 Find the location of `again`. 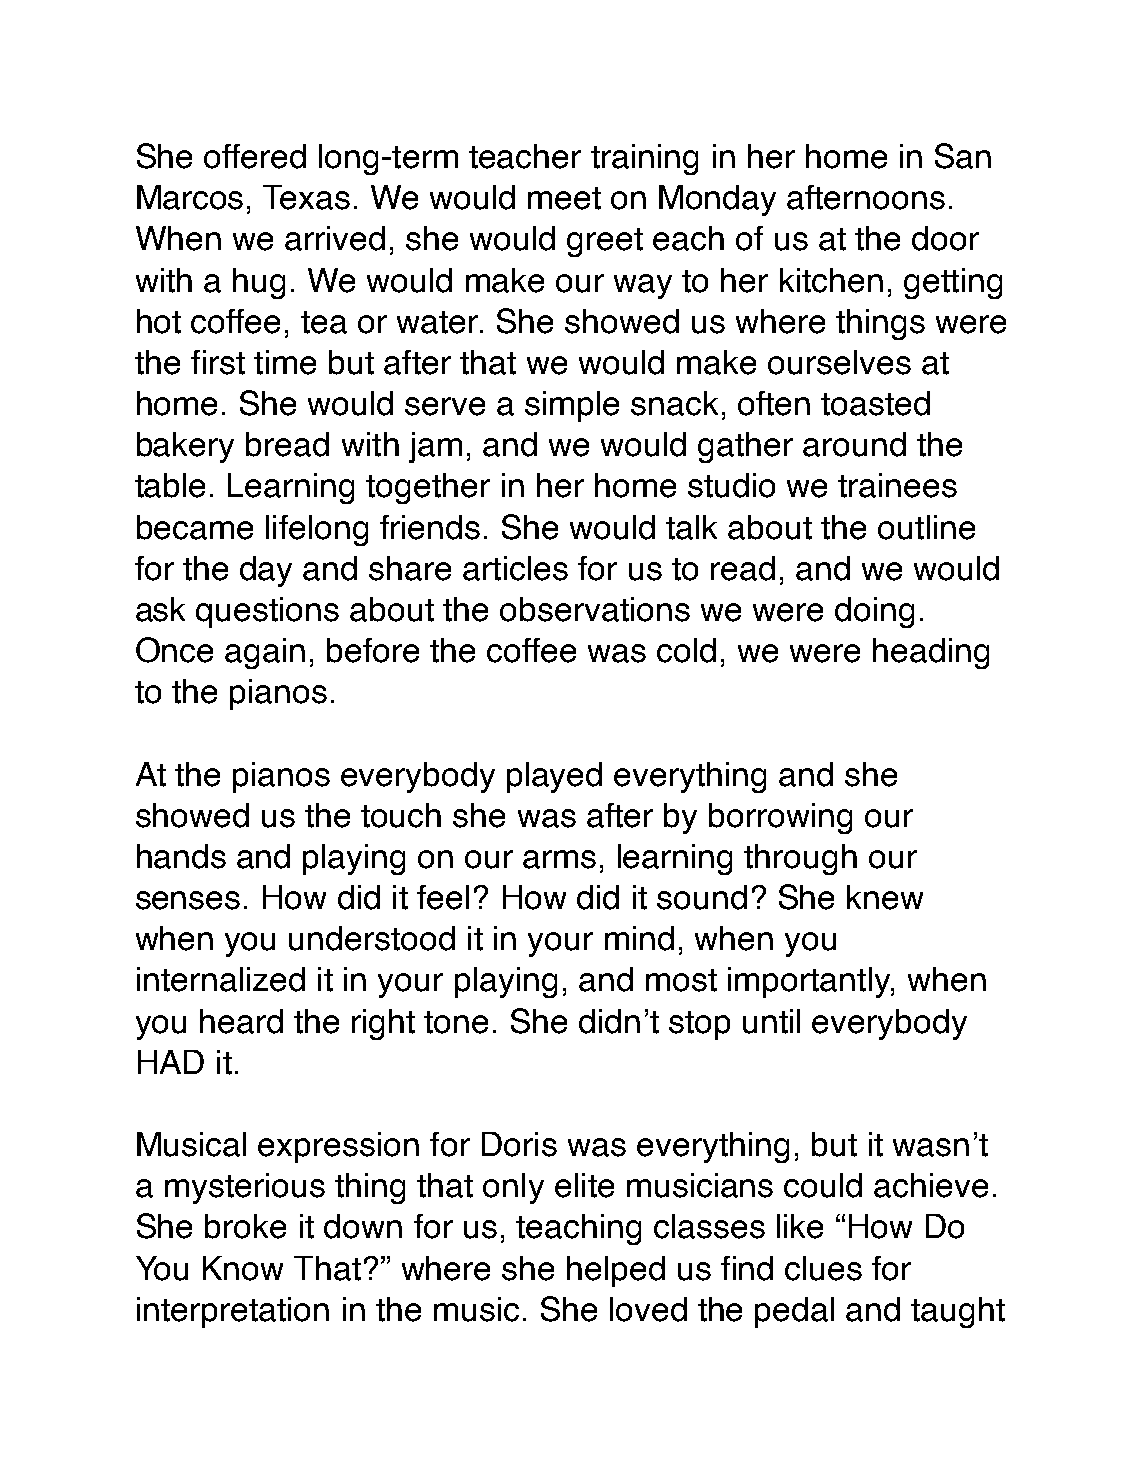

again is located at coordinates (265, 653).
